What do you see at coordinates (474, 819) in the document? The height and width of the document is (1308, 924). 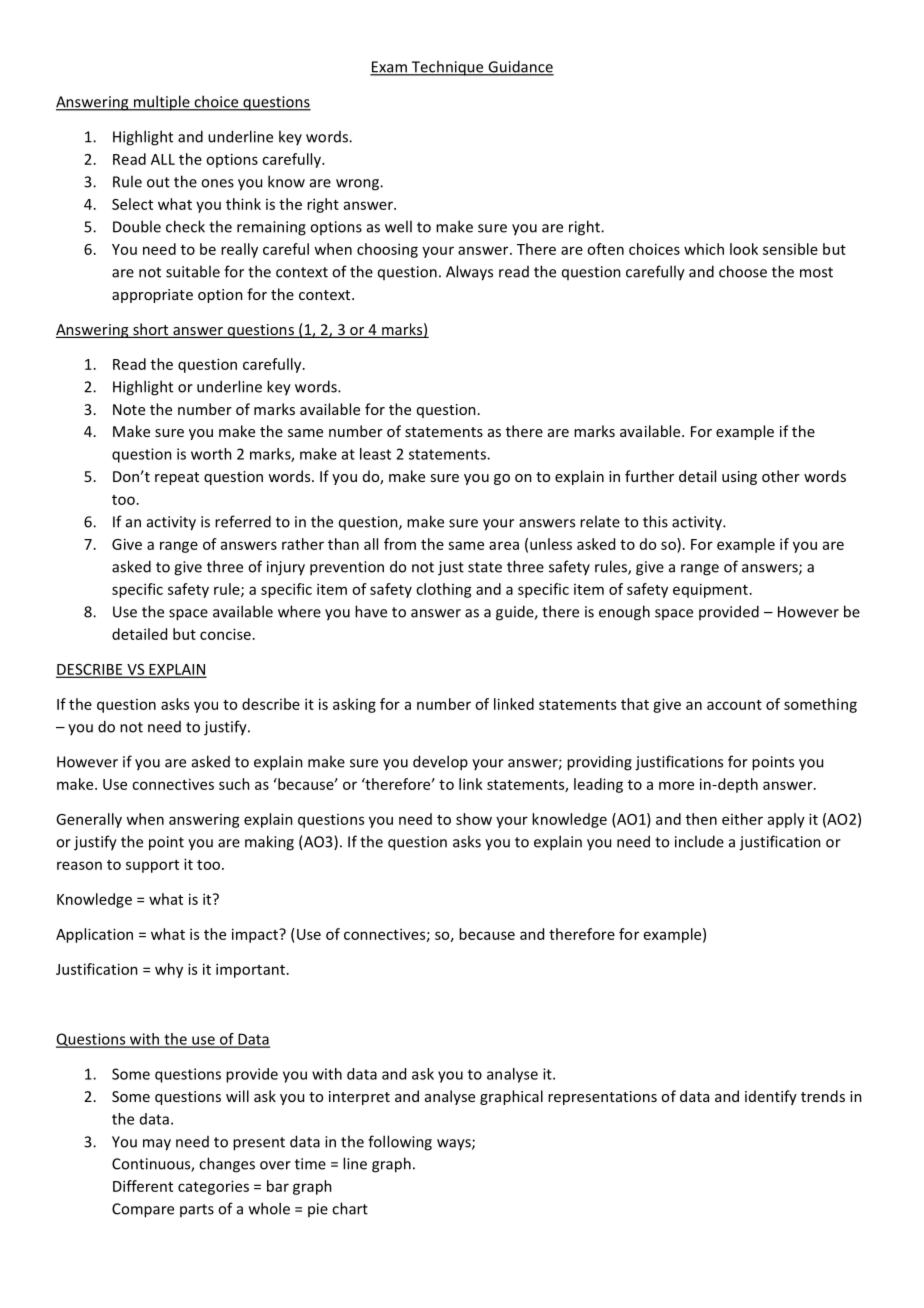 I see `show` at bounding box center [474, 819].
